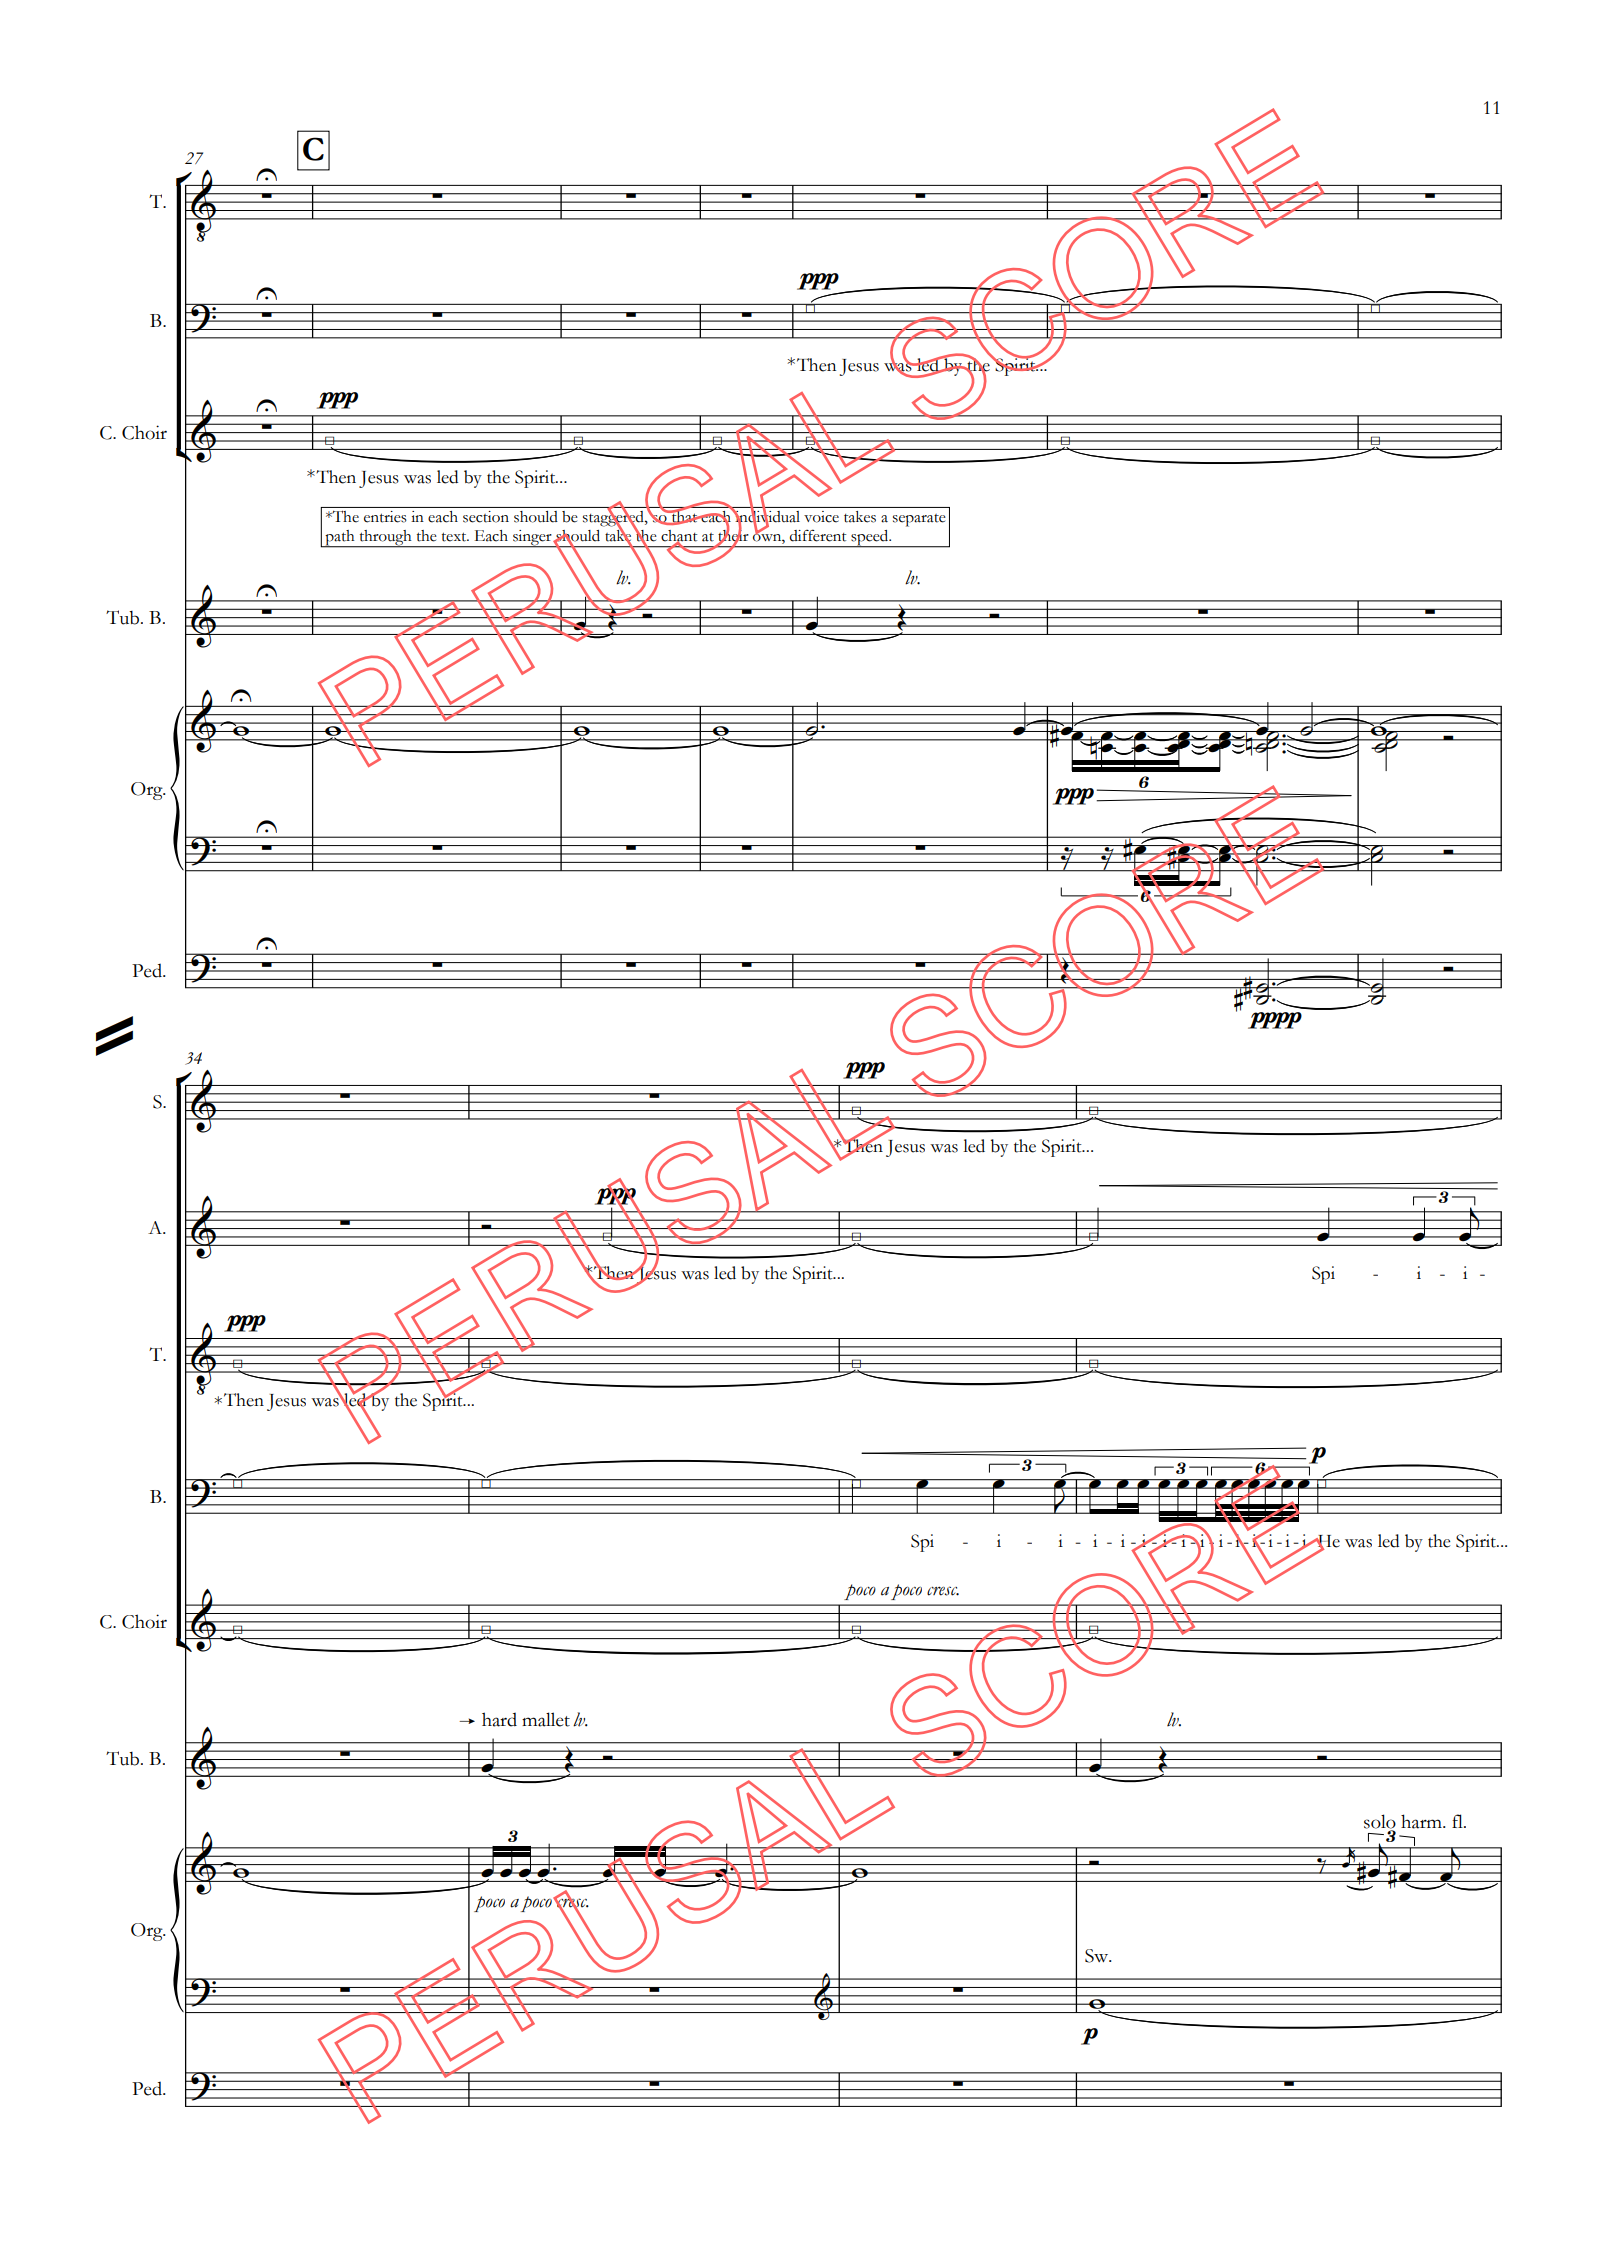 The width and height of the screenshot is (1598, 2262). What do you see at coordinates (919, 520) in the screenshot?
I see `separate` at bounding box center [919, 520].
